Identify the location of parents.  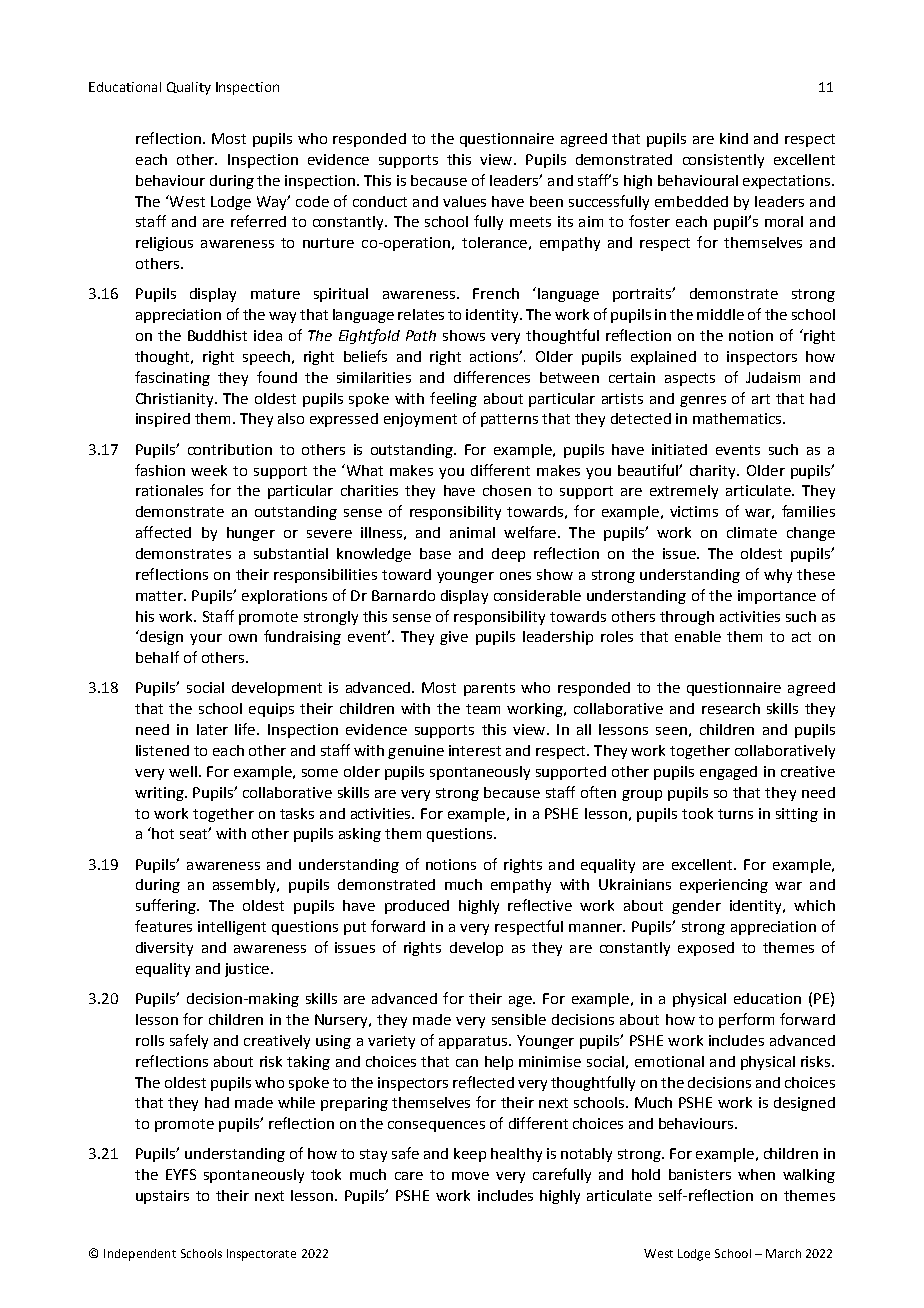
(489, 689).
